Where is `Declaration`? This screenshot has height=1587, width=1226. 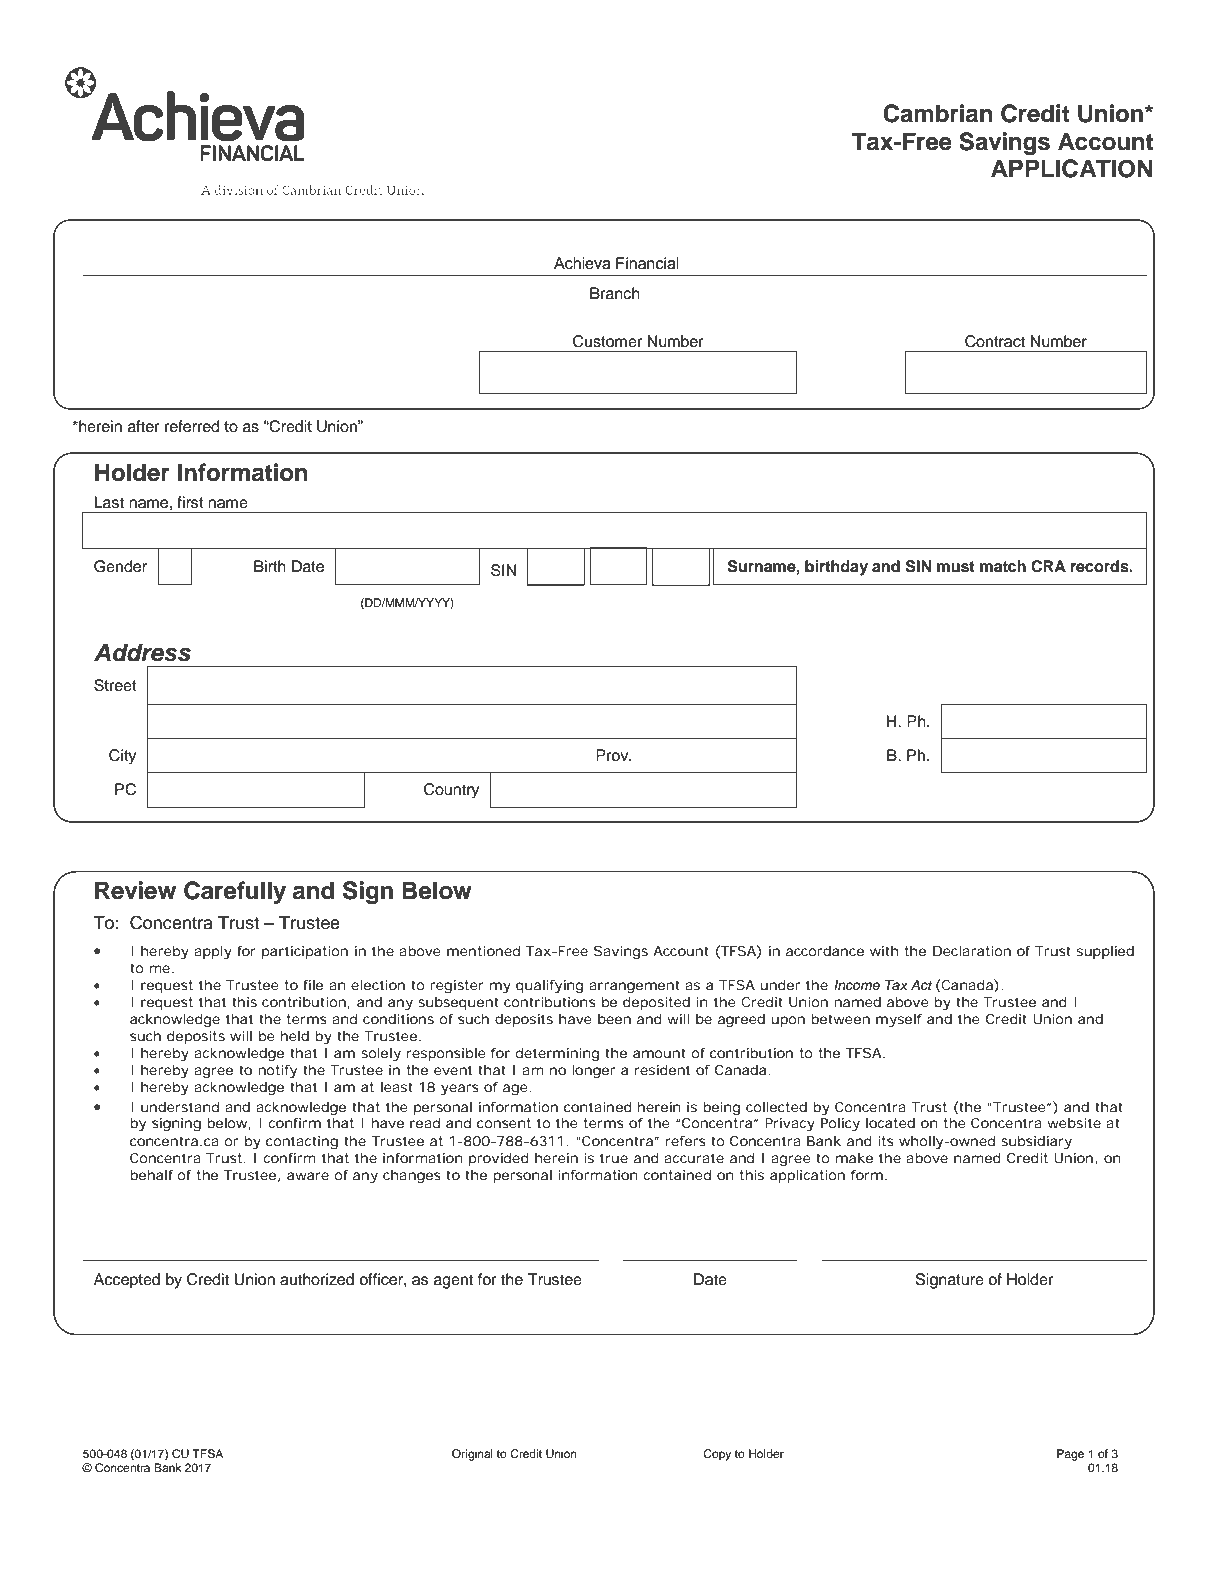 Declaration is located at coordinates (972, 951).
